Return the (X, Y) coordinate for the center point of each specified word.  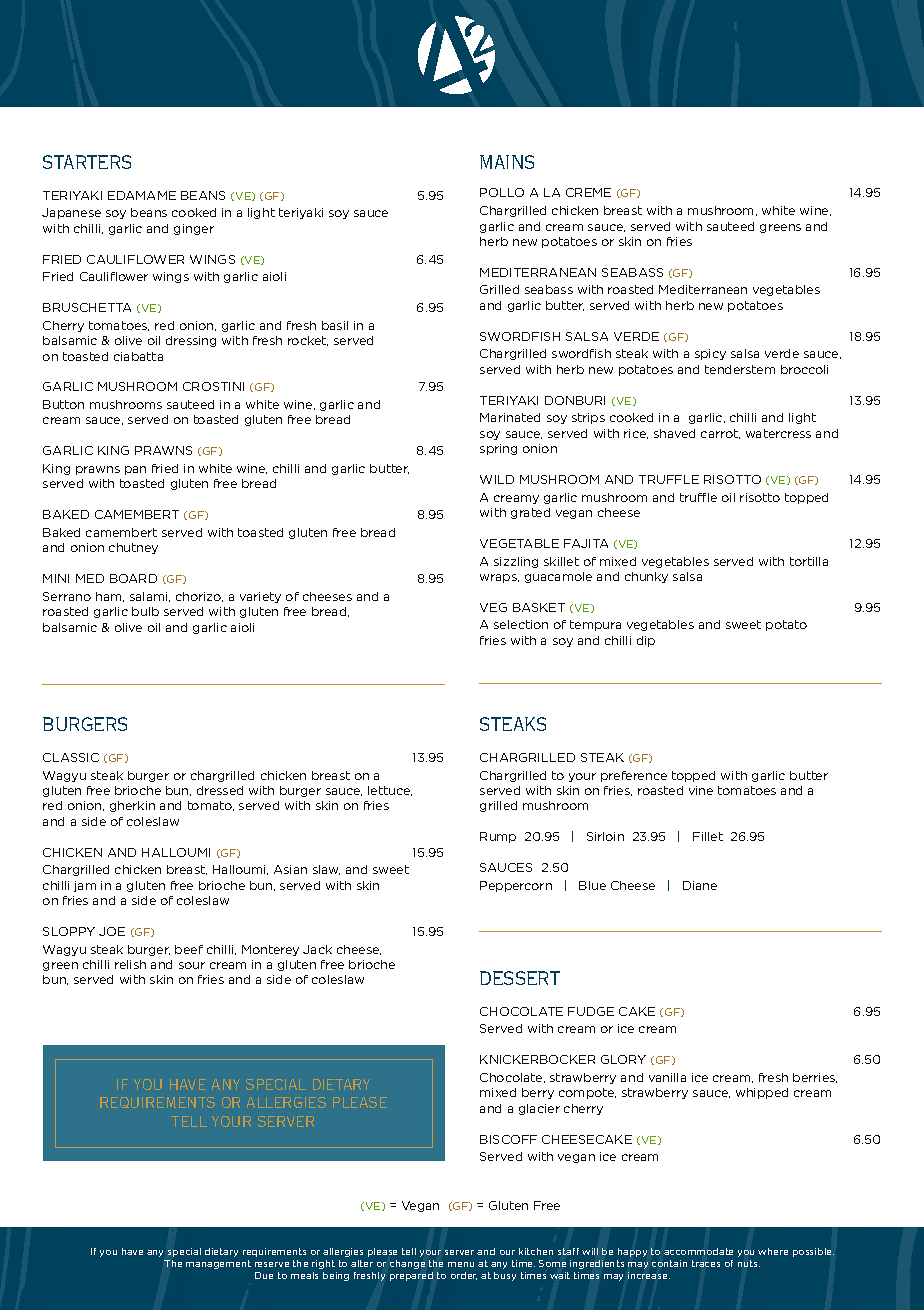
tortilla (809, 561)
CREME (588, 192)
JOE (112, 931)
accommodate (698, 1251)
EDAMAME (142, 195)
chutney (133, 548)
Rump (498, 837)
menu (461, 1264)
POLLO (502, 192)
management (218, 1264)
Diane (700, 885)
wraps (499, 578)
